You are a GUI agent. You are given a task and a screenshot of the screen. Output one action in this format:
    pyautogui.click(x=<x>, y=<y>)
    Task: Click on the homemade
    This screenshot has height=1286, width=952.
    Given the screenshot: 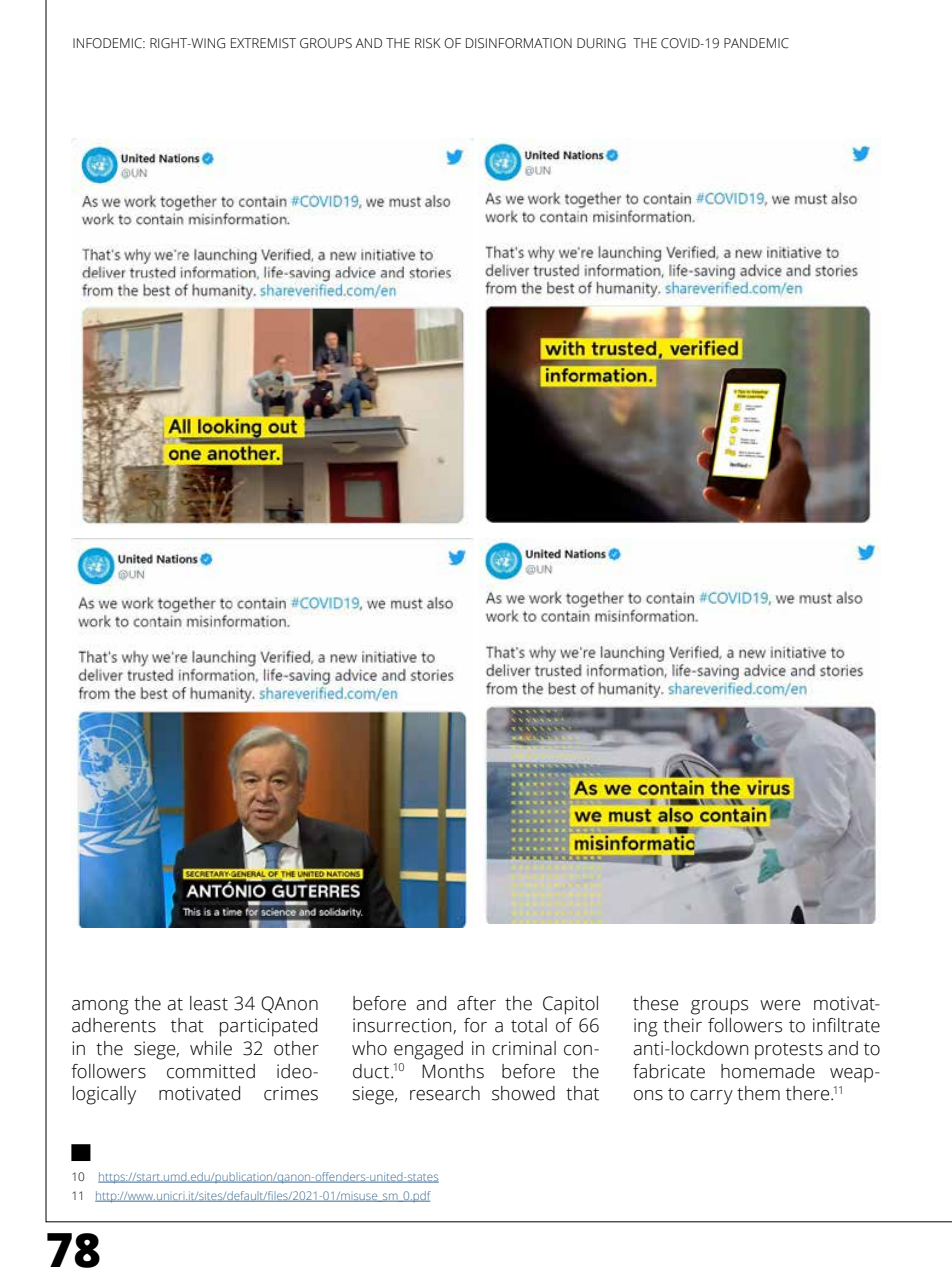 What is the action you would take?
    pyautogui.click(x=768, y=1071)
